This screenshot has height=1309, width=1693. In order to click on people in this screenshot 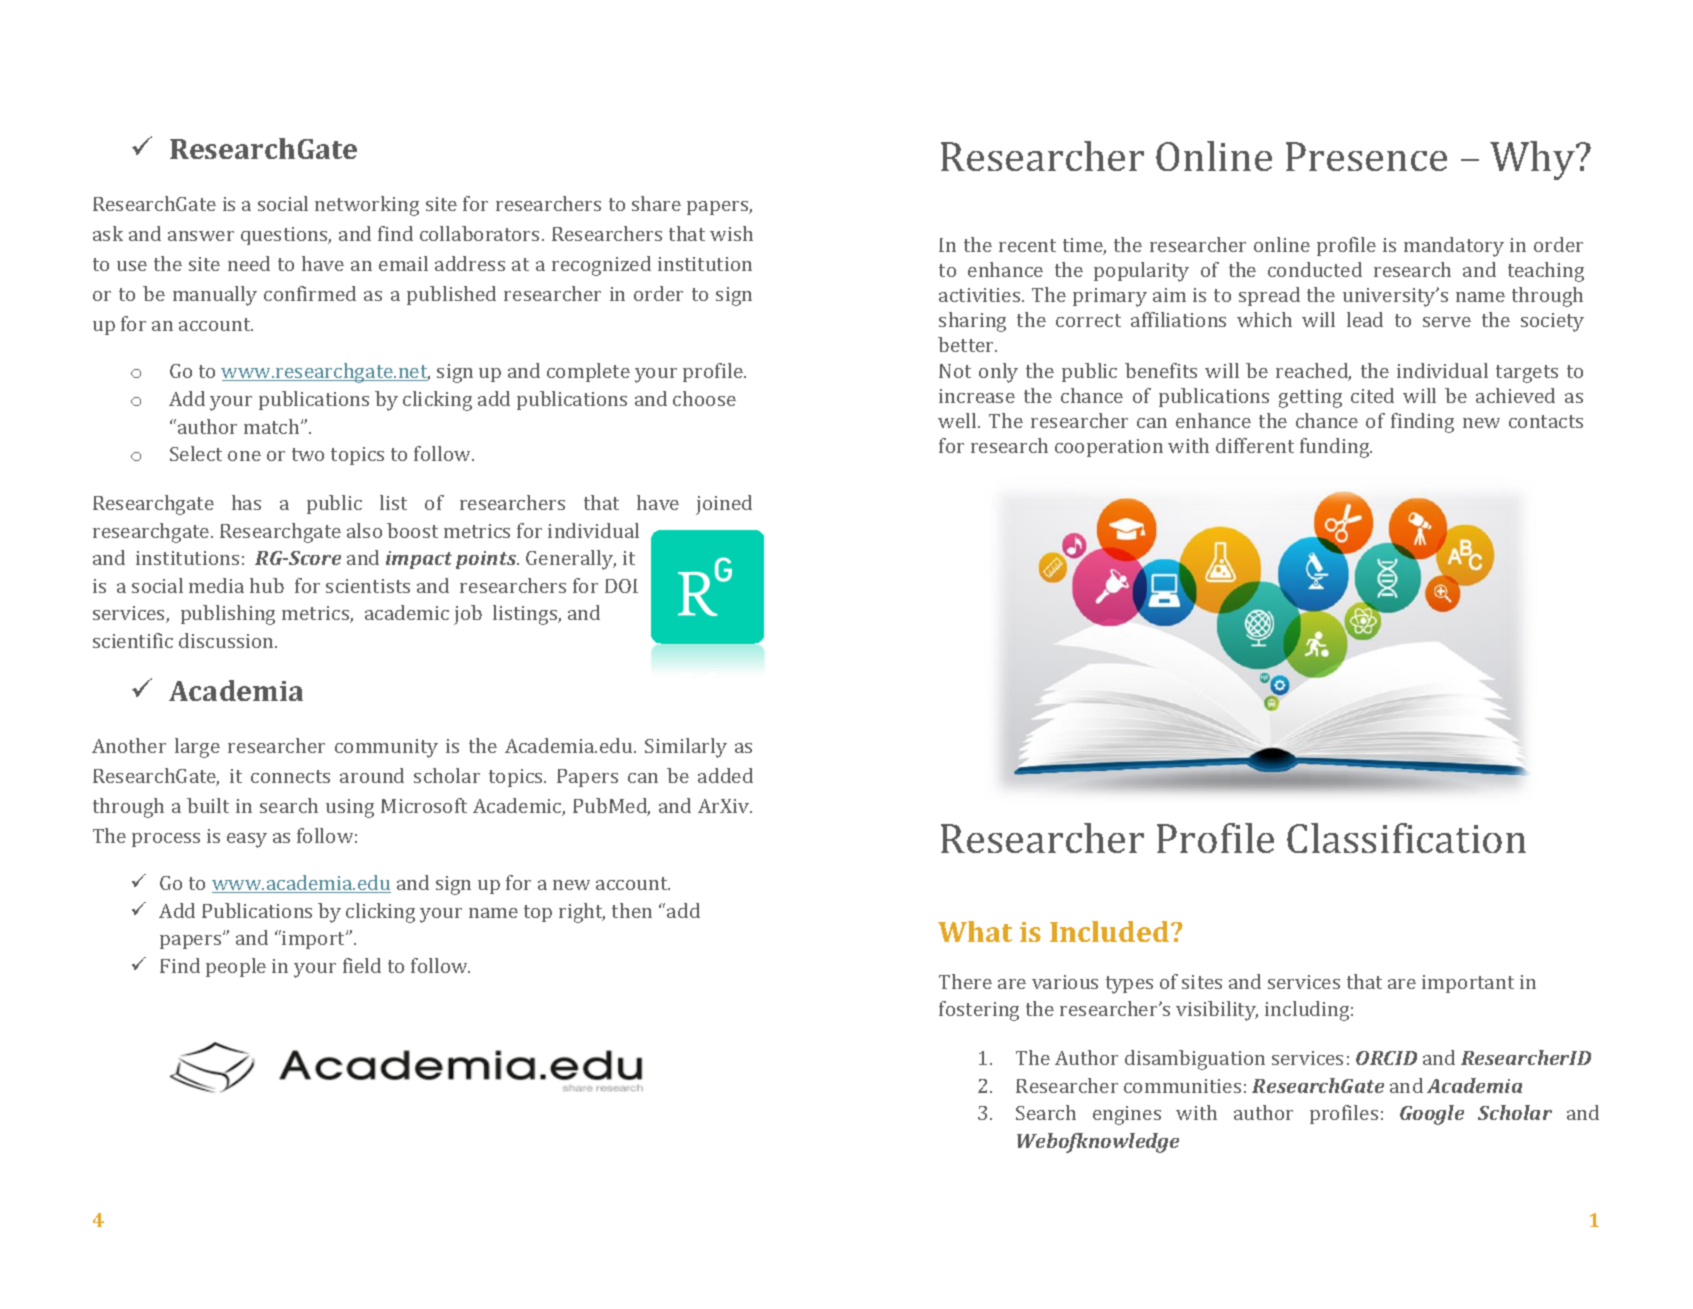, I will do `click(236, 967)`.
